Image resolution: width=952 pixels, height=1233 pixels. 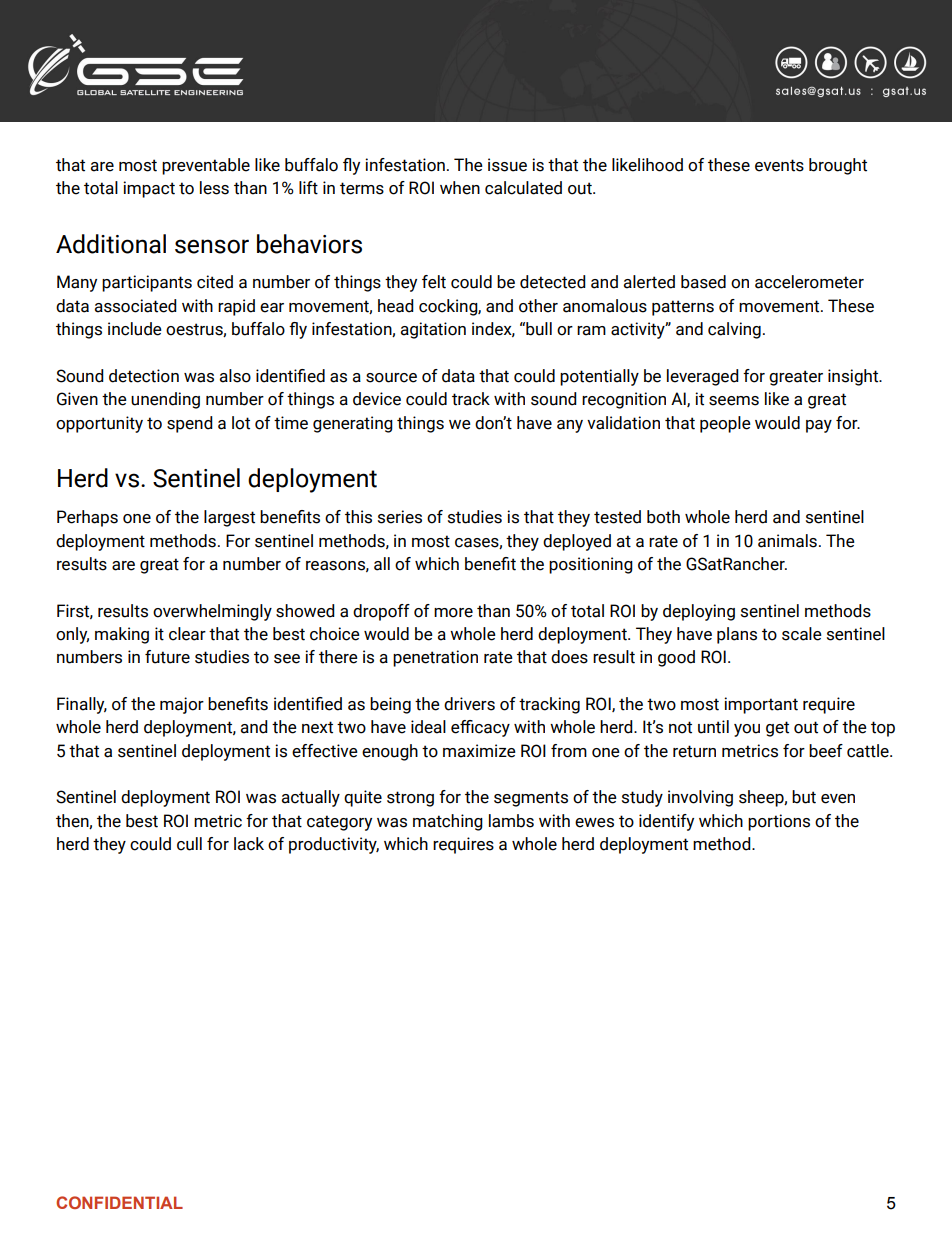 I want to click on cull, so click(x=189, y=844).
